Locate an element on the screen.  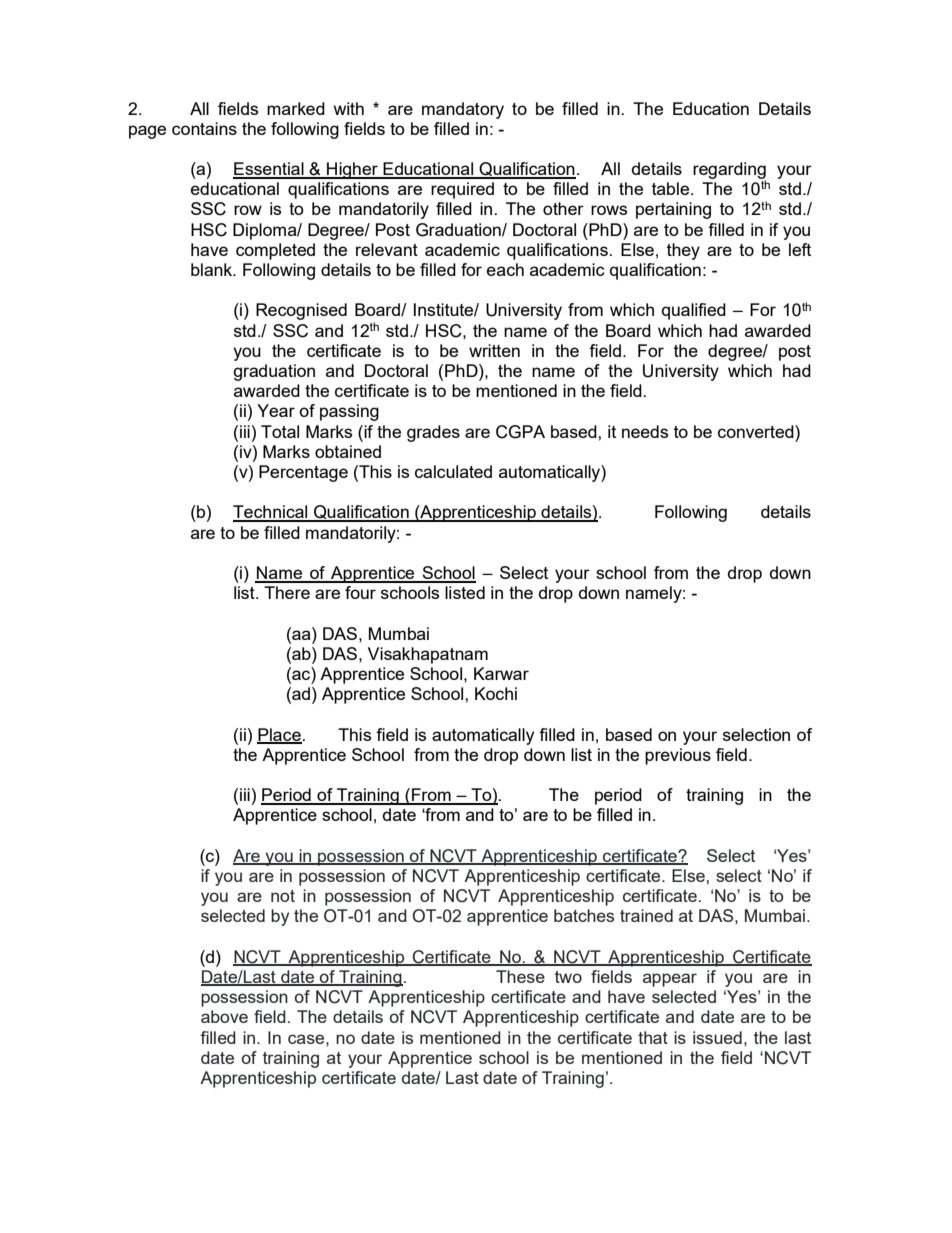
Technical is located at coordinates (271, 513).
